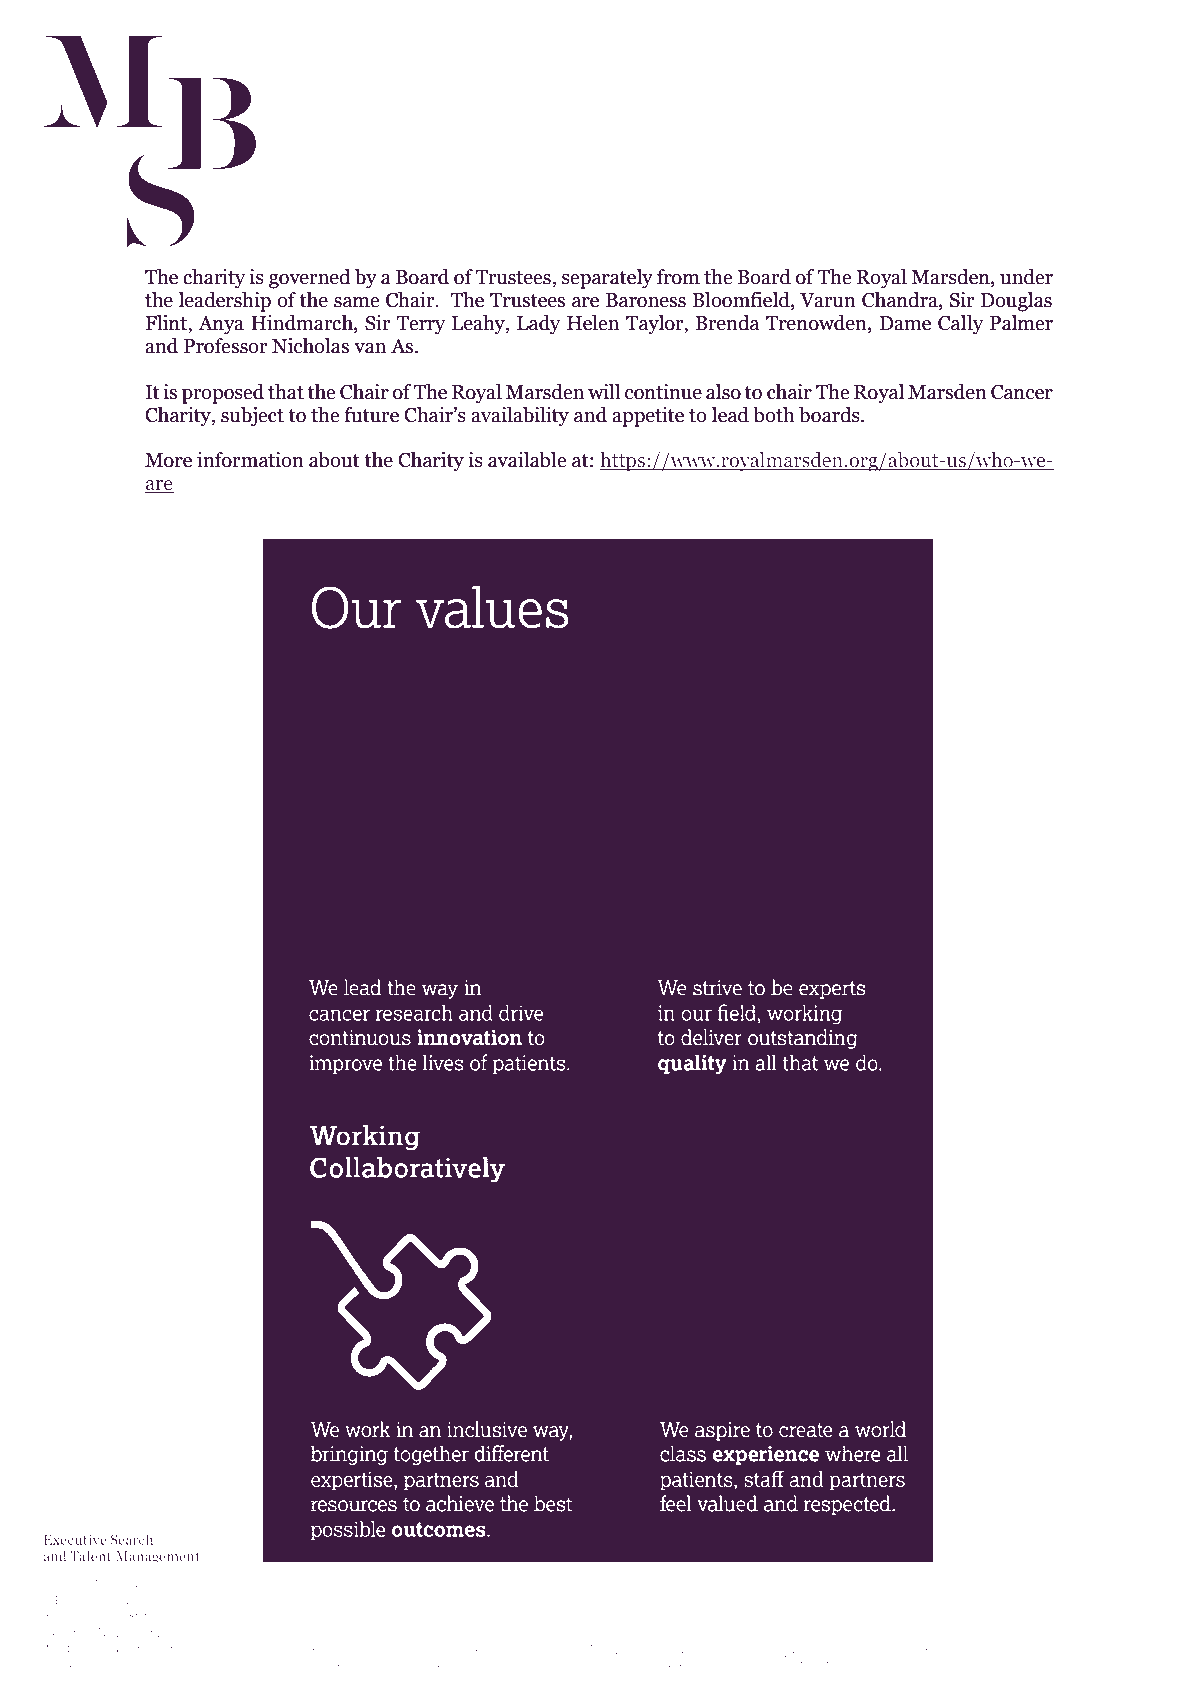 This screenshot has height=1696, width=1198. What do you see at coordinates (370, 348) in the screenshot?
I see `van` at bounding box center [370, 348].
